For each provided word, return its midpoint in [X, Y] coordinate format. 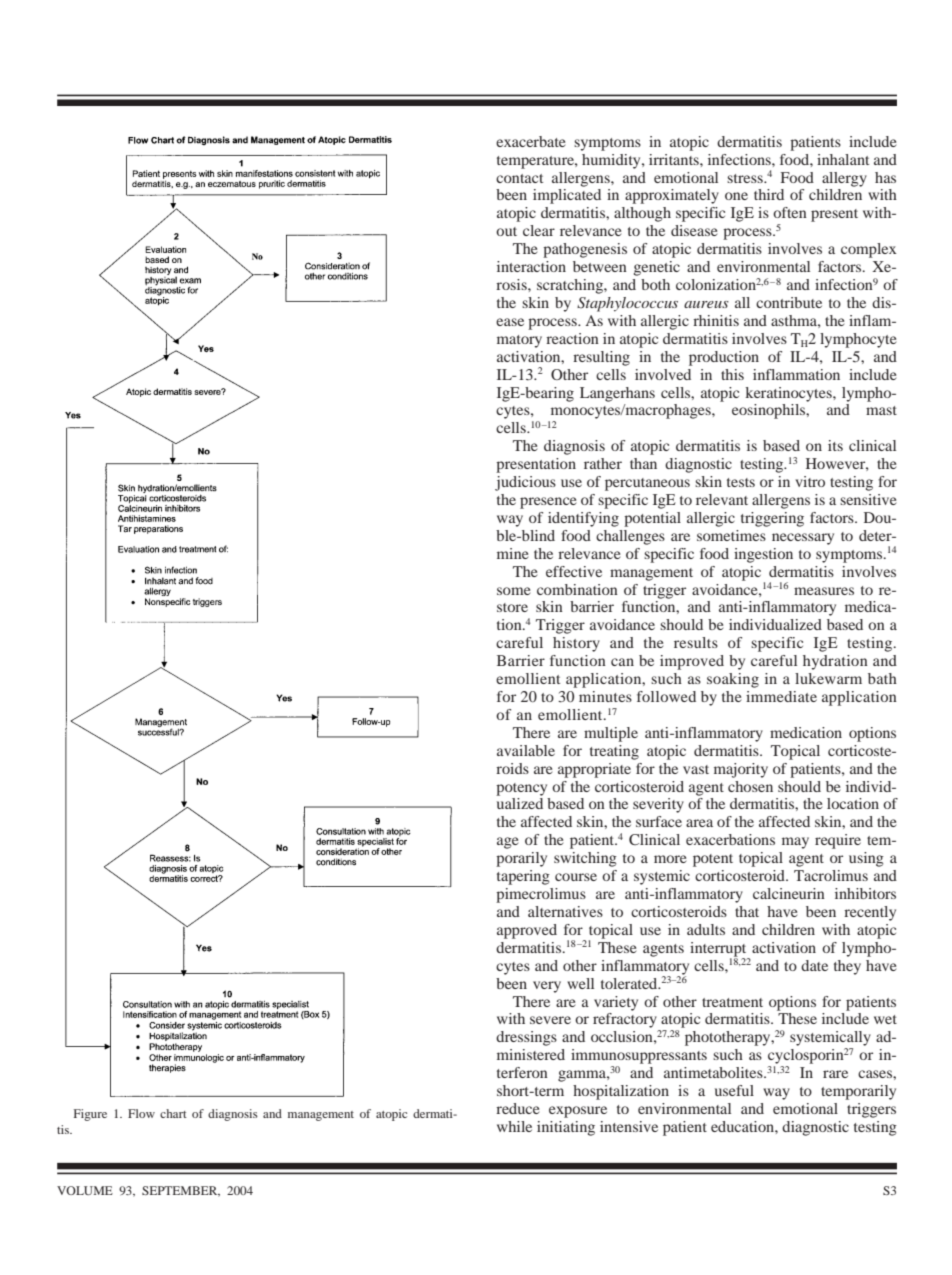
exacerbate [530, 141]
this [732, 374]
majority [741, 770]
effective [574, 571]
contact [519, 178]
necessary [803, 539]
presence [548, 503]
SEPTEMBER [181, 1191]
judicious [525, 483]
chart [173, 1113]
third [769, 194]
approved [527, 931]
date [814, 965]
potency [521, 789]
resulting [601, 358]
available [526, 750]
